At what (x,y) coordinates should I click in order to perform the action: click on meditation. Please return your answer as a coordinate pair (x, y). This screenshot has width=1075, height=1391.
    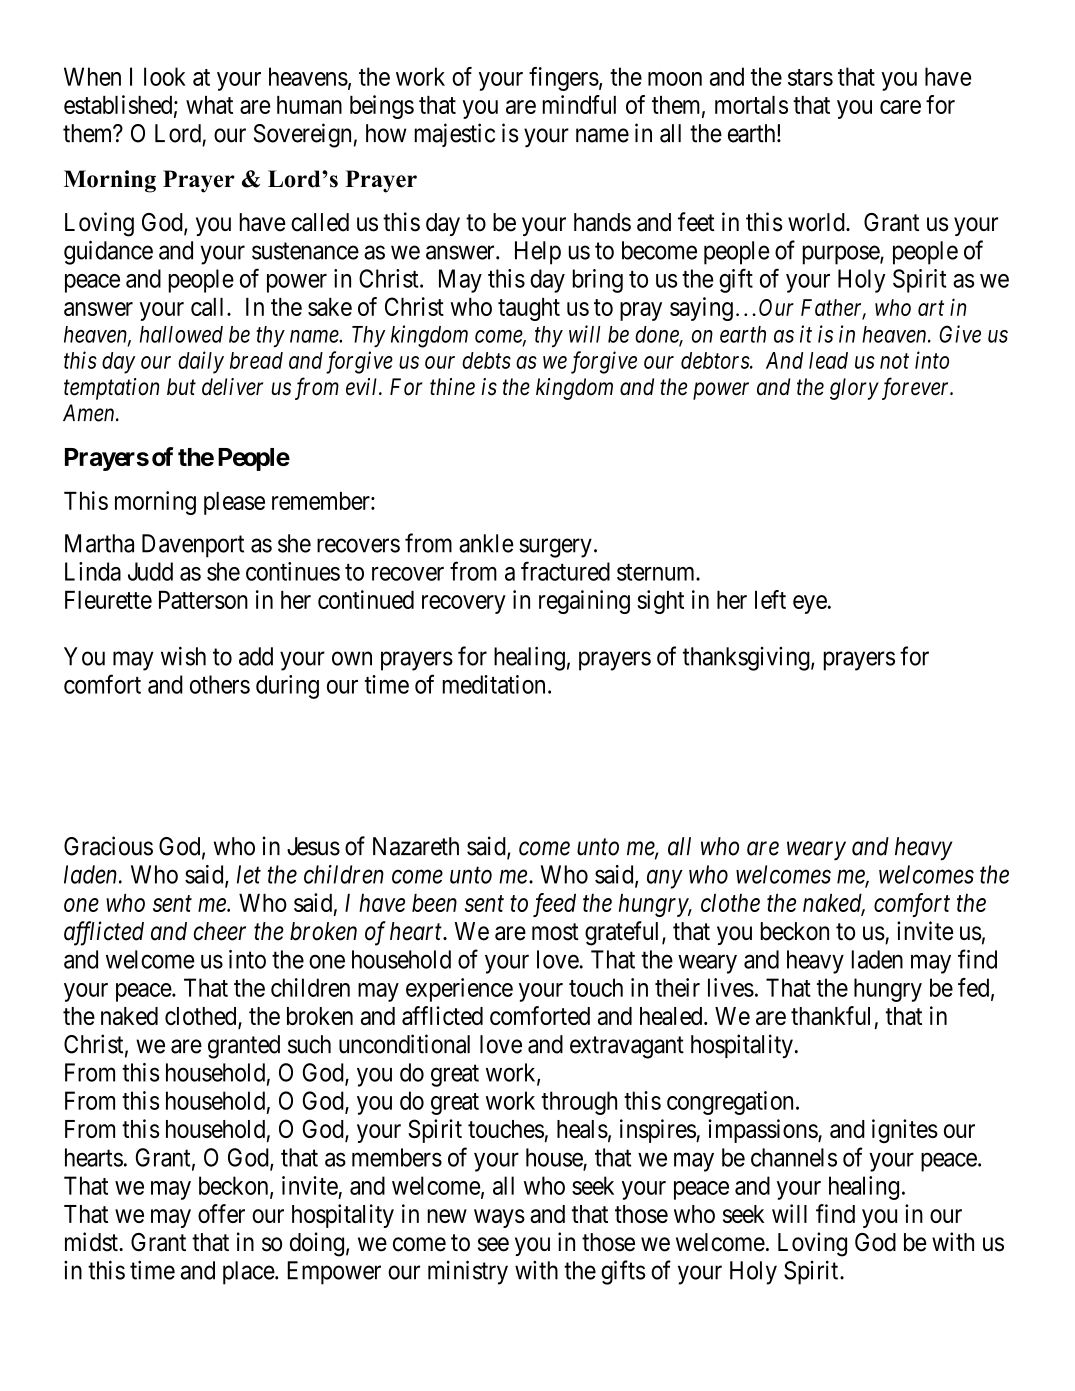
    Looking at the image, I should click on (494, 684).
